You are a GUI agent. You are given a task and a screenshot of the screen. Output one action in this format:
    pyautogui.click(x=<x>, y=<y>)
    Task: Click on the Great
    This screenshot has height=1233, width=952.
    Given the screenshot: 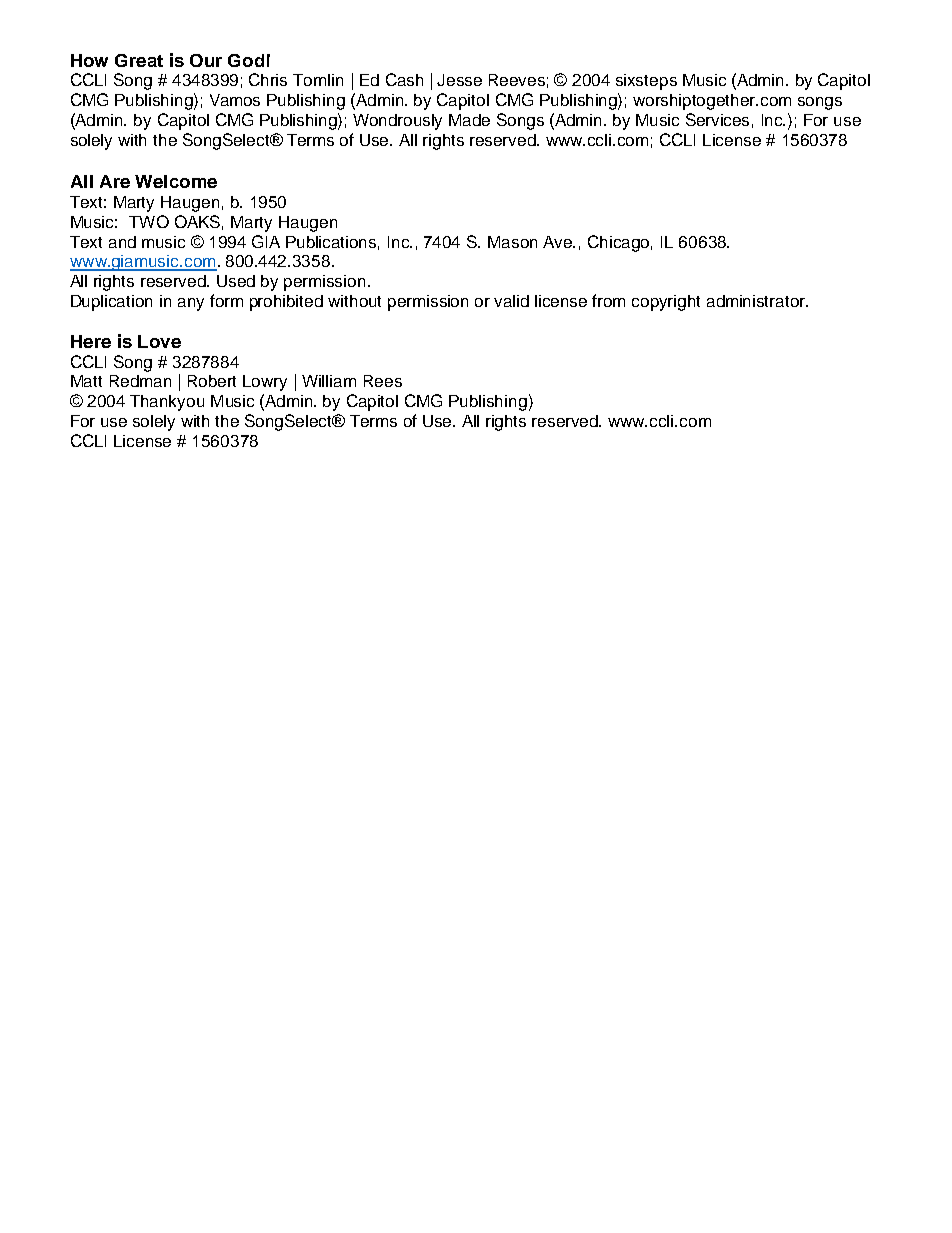 What is the action you would take?
    pyautogui.click(x=139, y=60)
